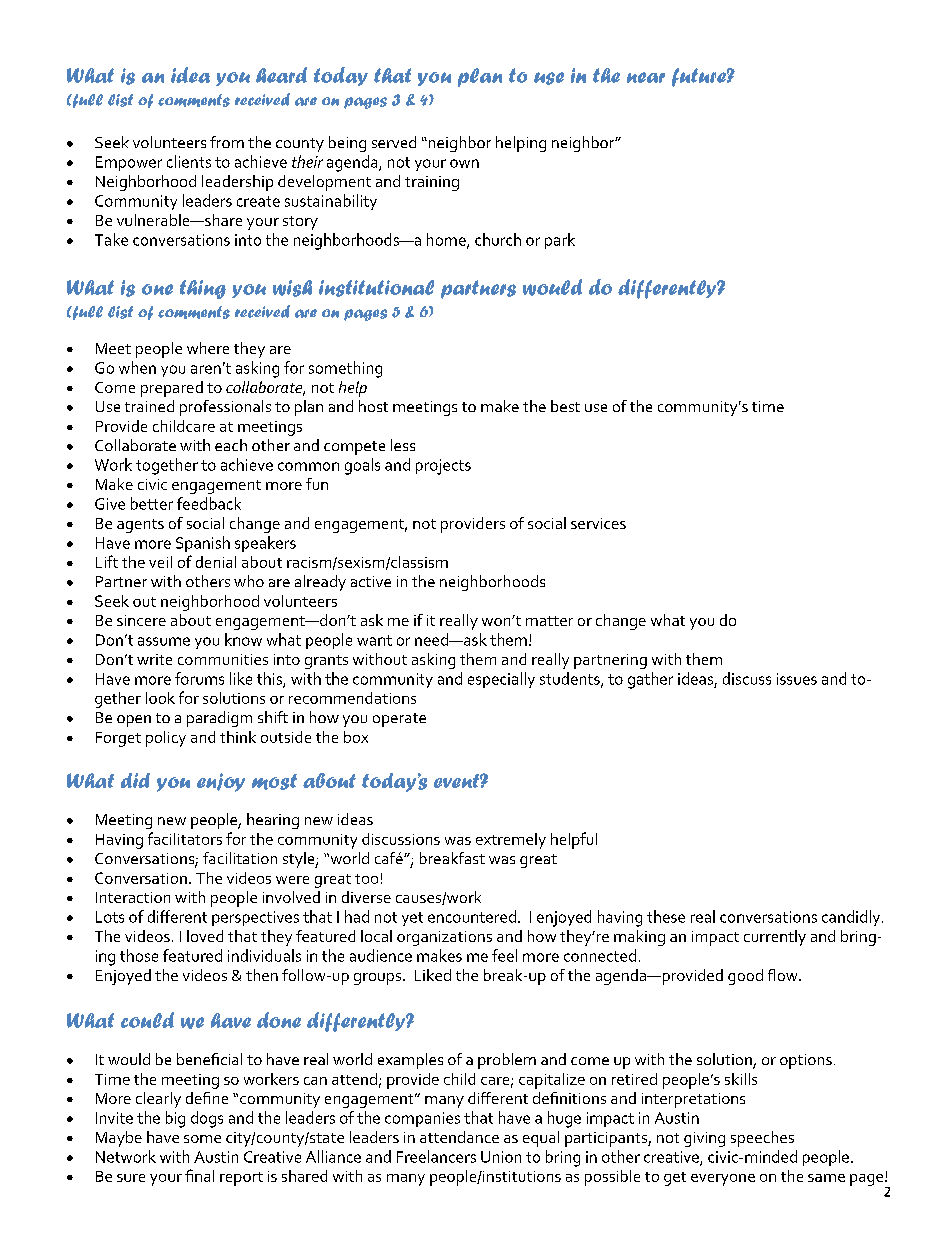 This document has height=1233, width=952. Describe the element at coordinates (511, 841) in the document. I see `extremely` at that location.
